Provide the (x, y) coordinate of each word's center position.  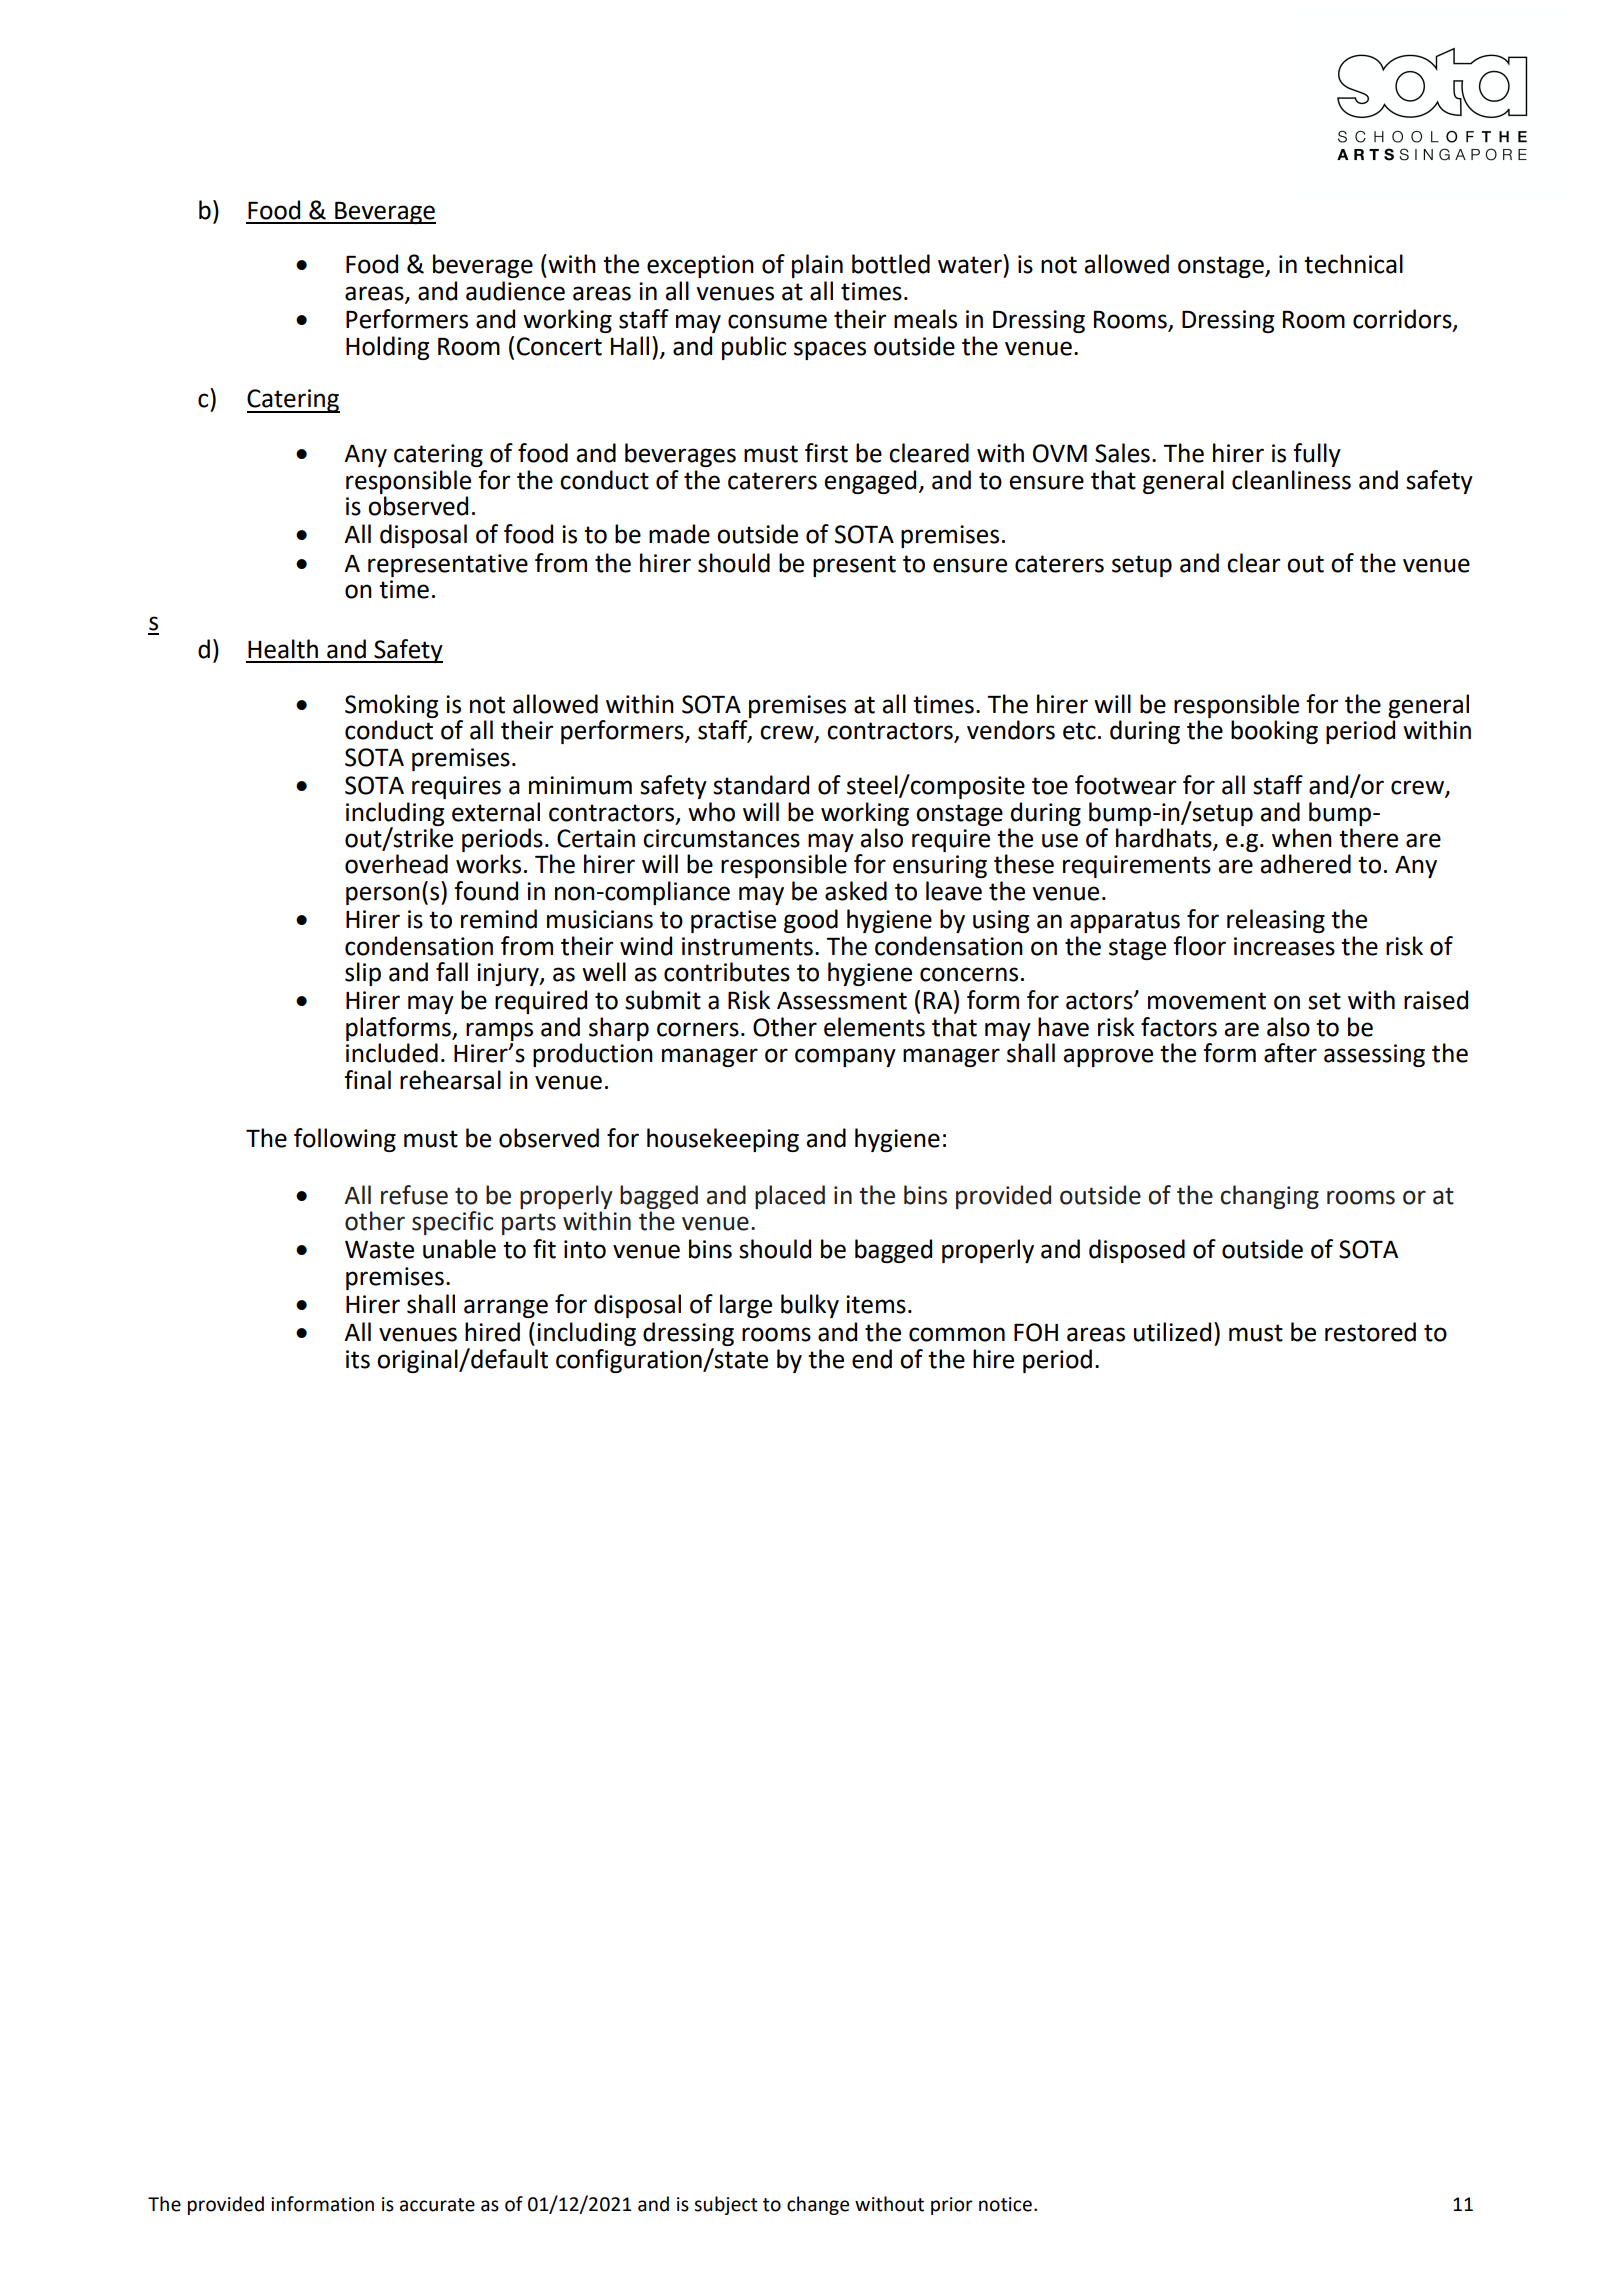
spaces (830, 350)
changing (1269, 1197)
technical (1353, 264)
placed (790, 1197)
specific (452, 1223)
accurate (437, 2205)
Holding (387, 348)
